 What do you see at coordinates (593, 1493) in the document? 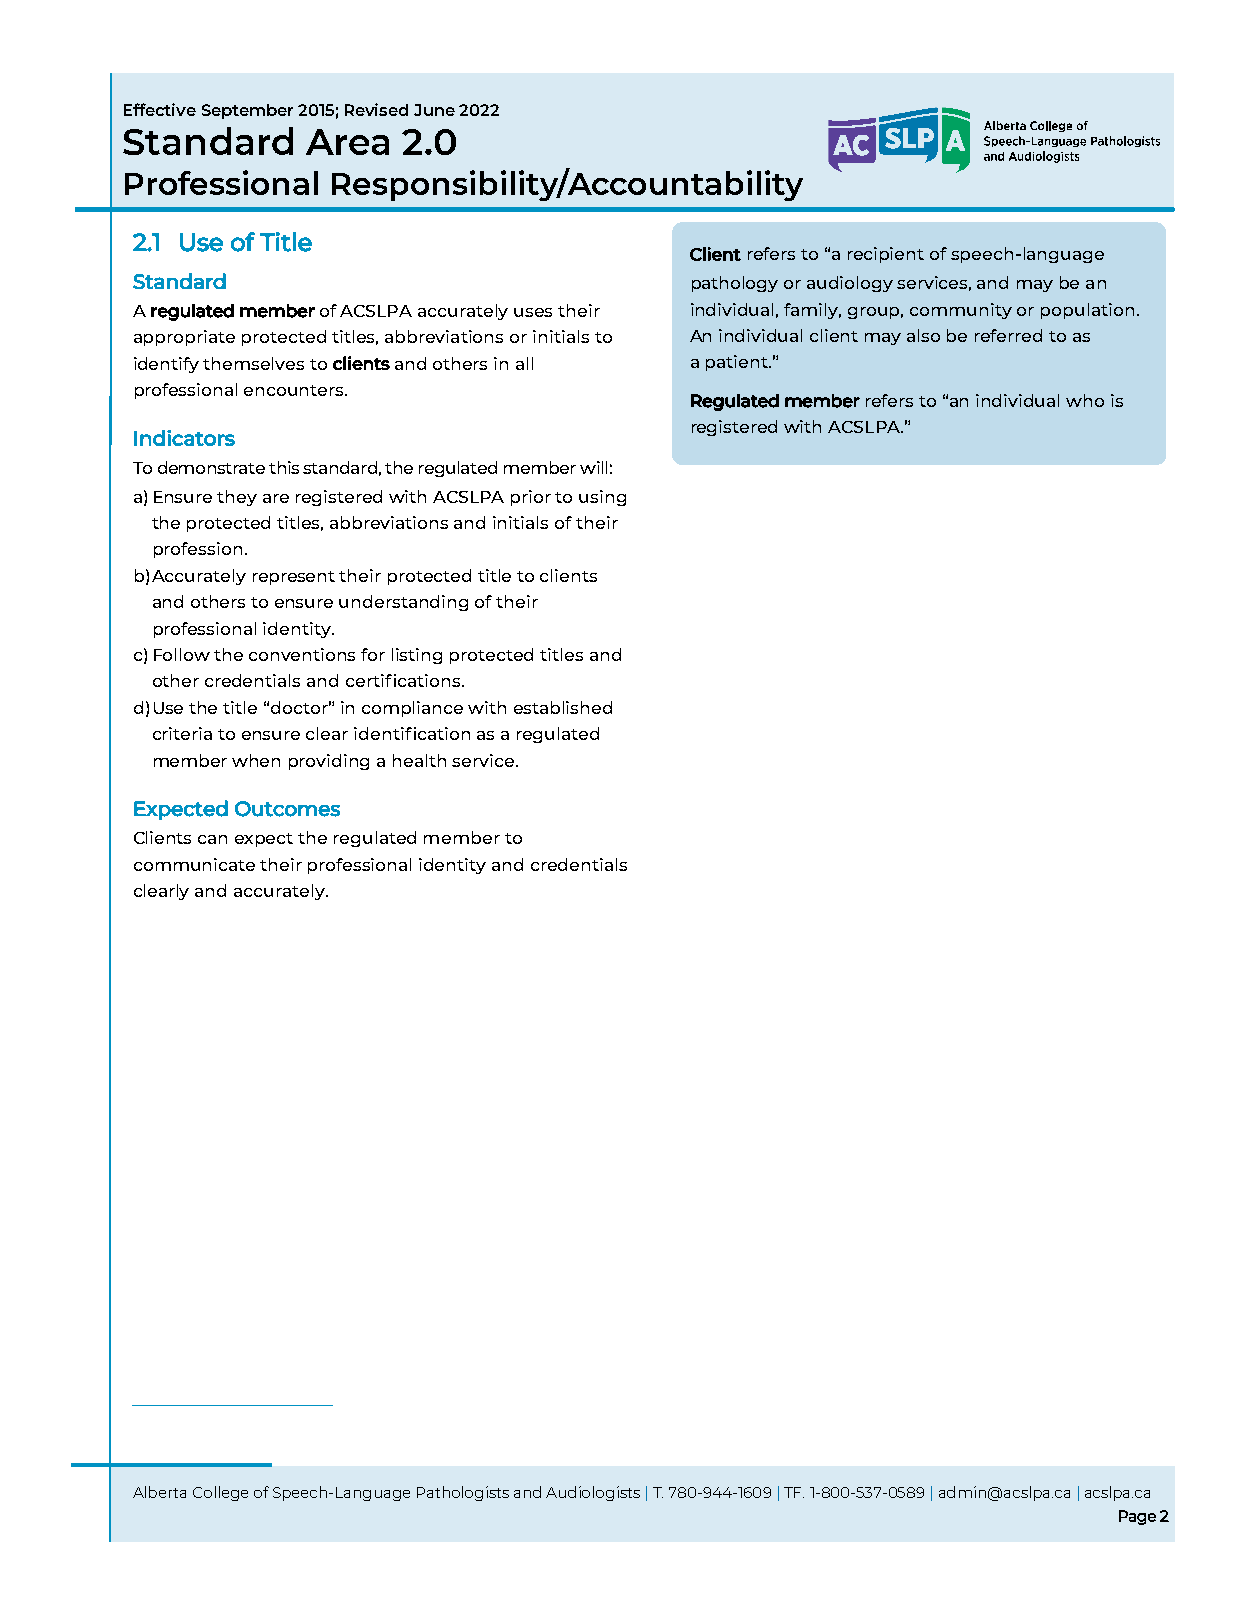
I see `Audiologists` at bounding box center [593, 1493].
